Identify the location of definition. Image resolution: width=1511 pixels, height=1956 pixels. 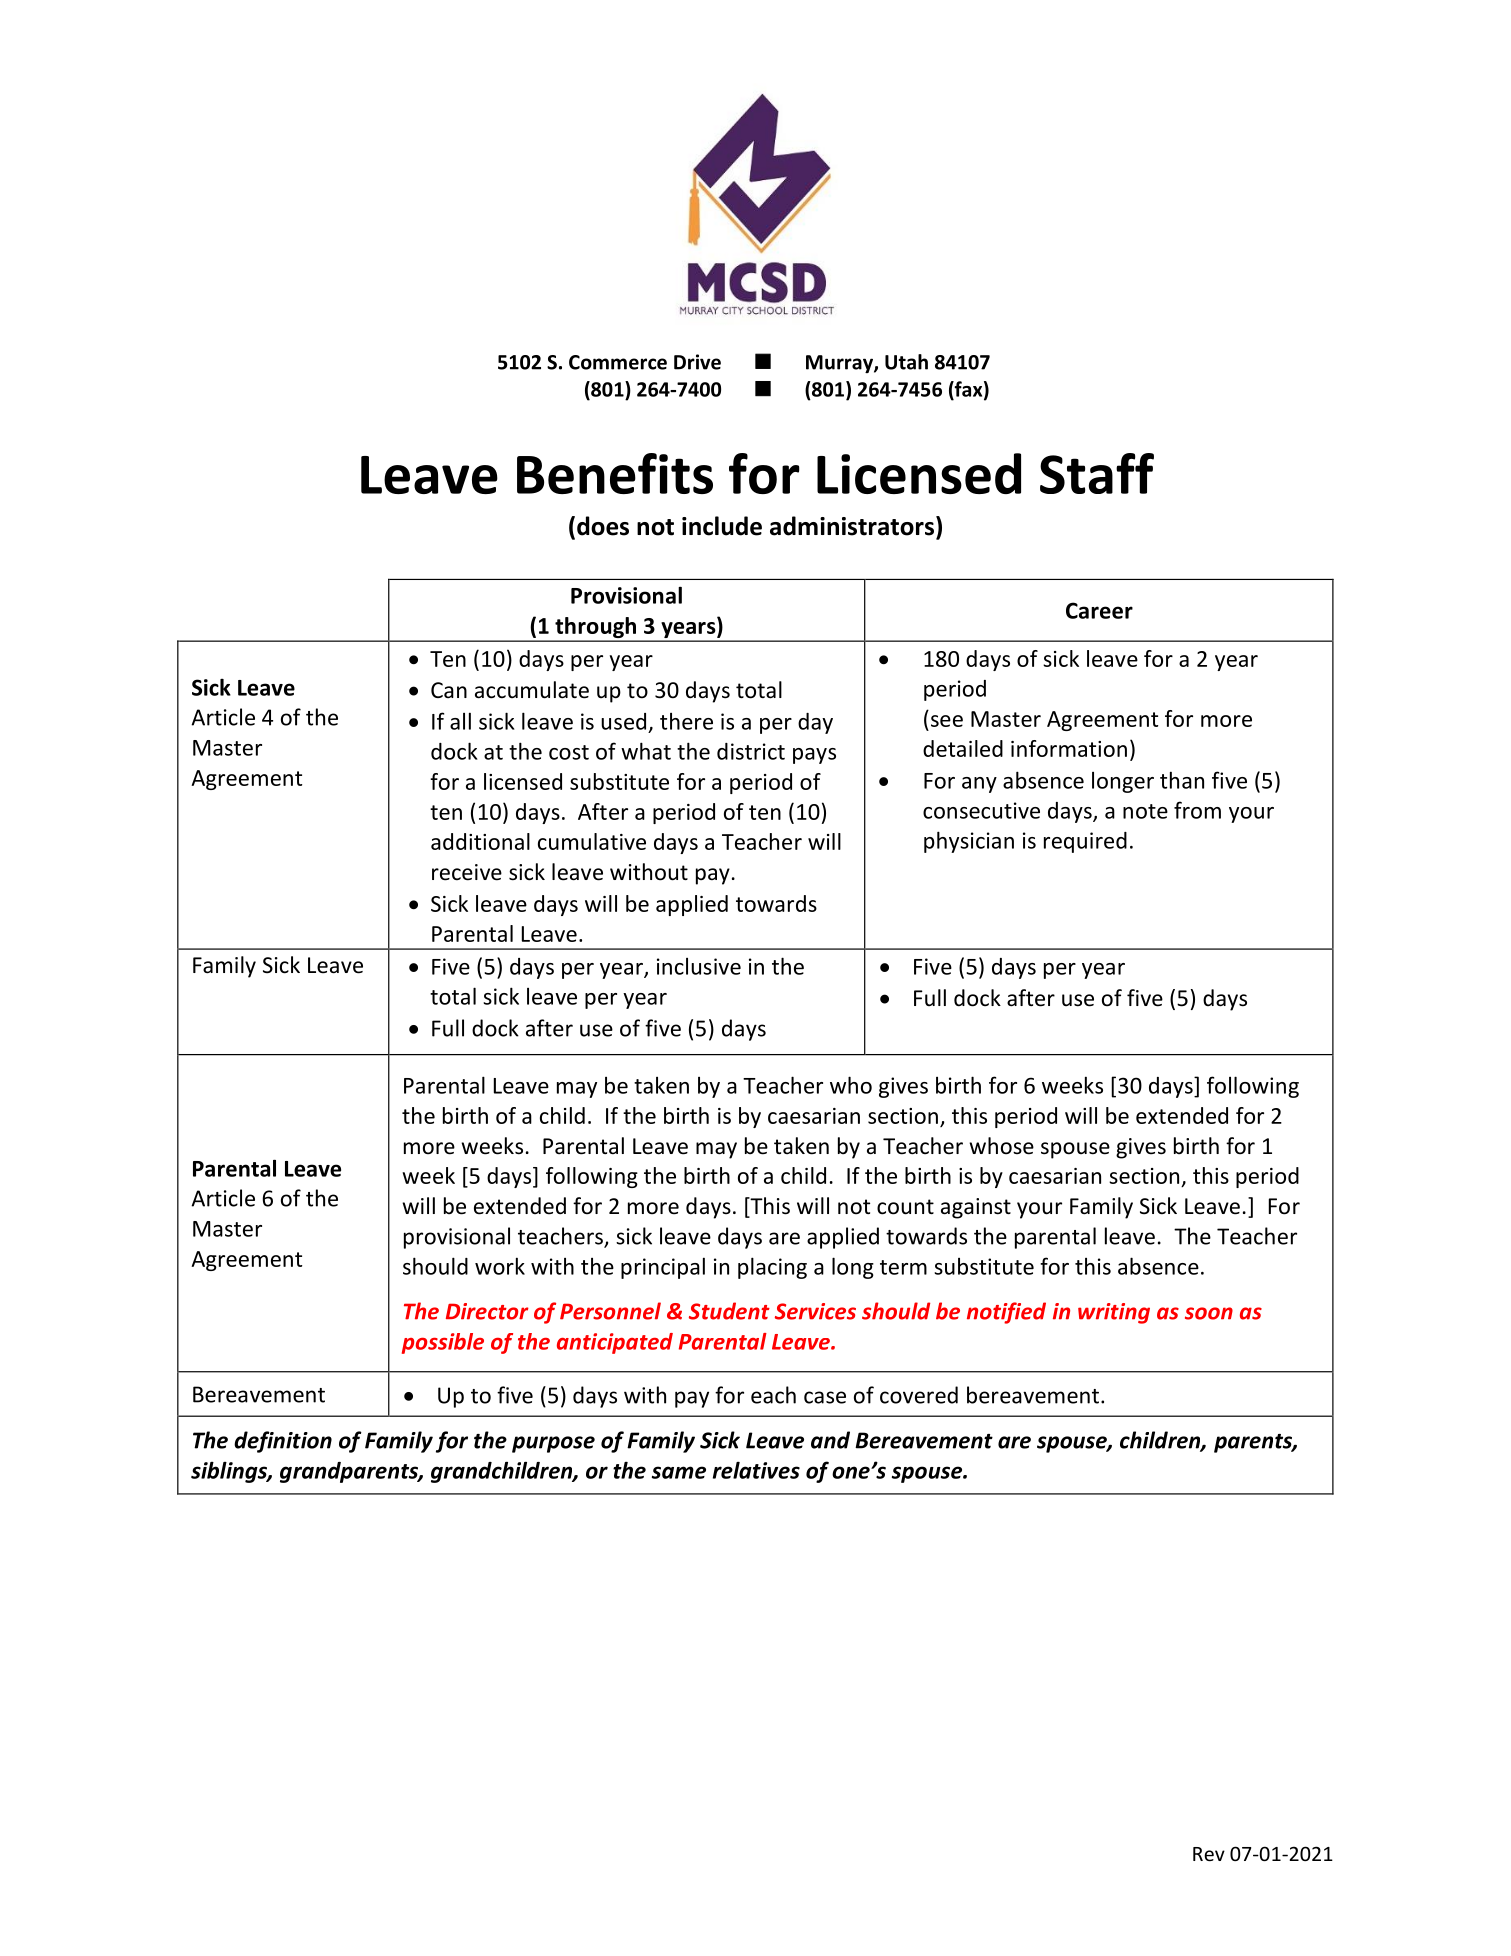
(283, 1442).
